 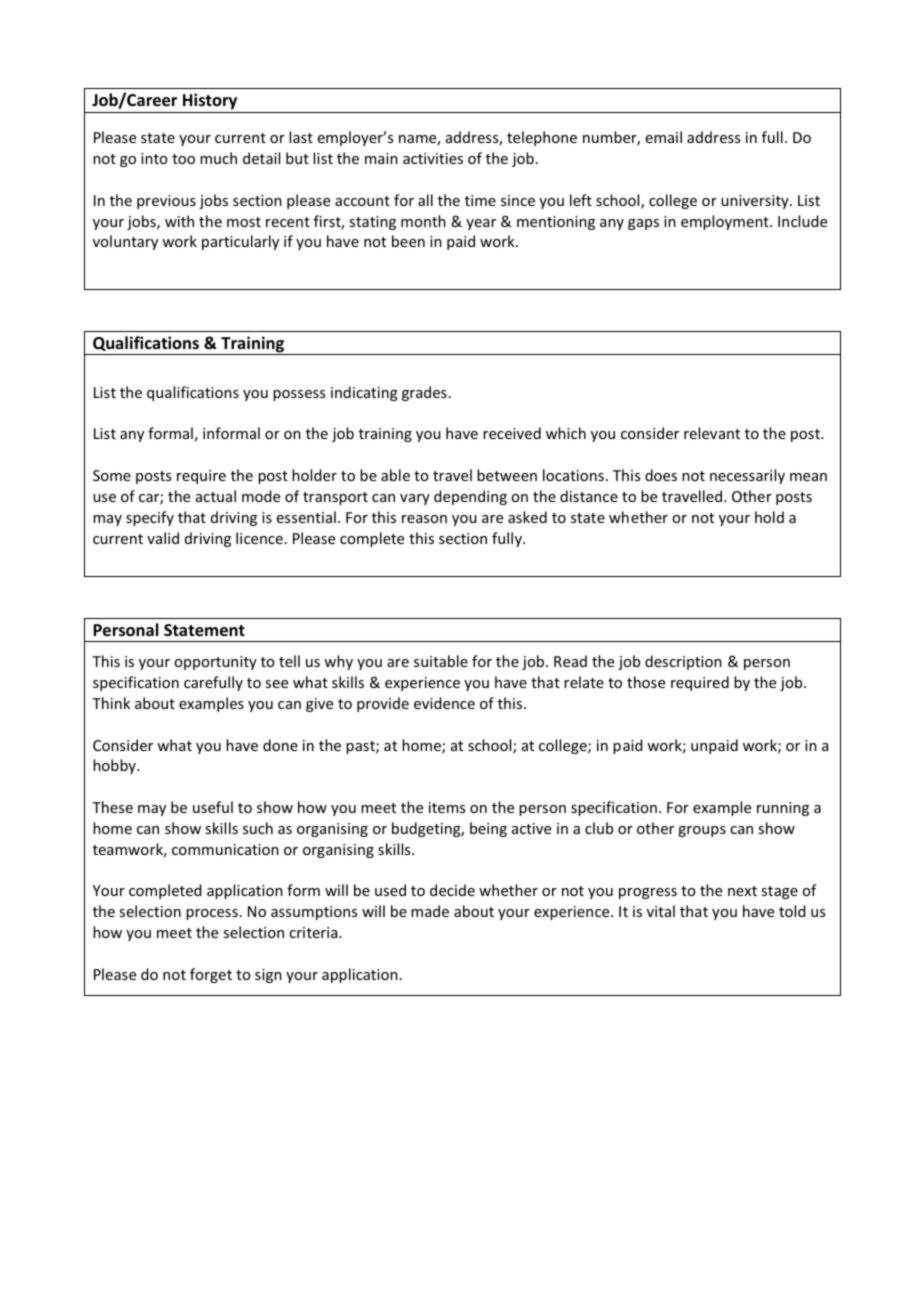 I want to click on activities, so click(x=433, y=158).
